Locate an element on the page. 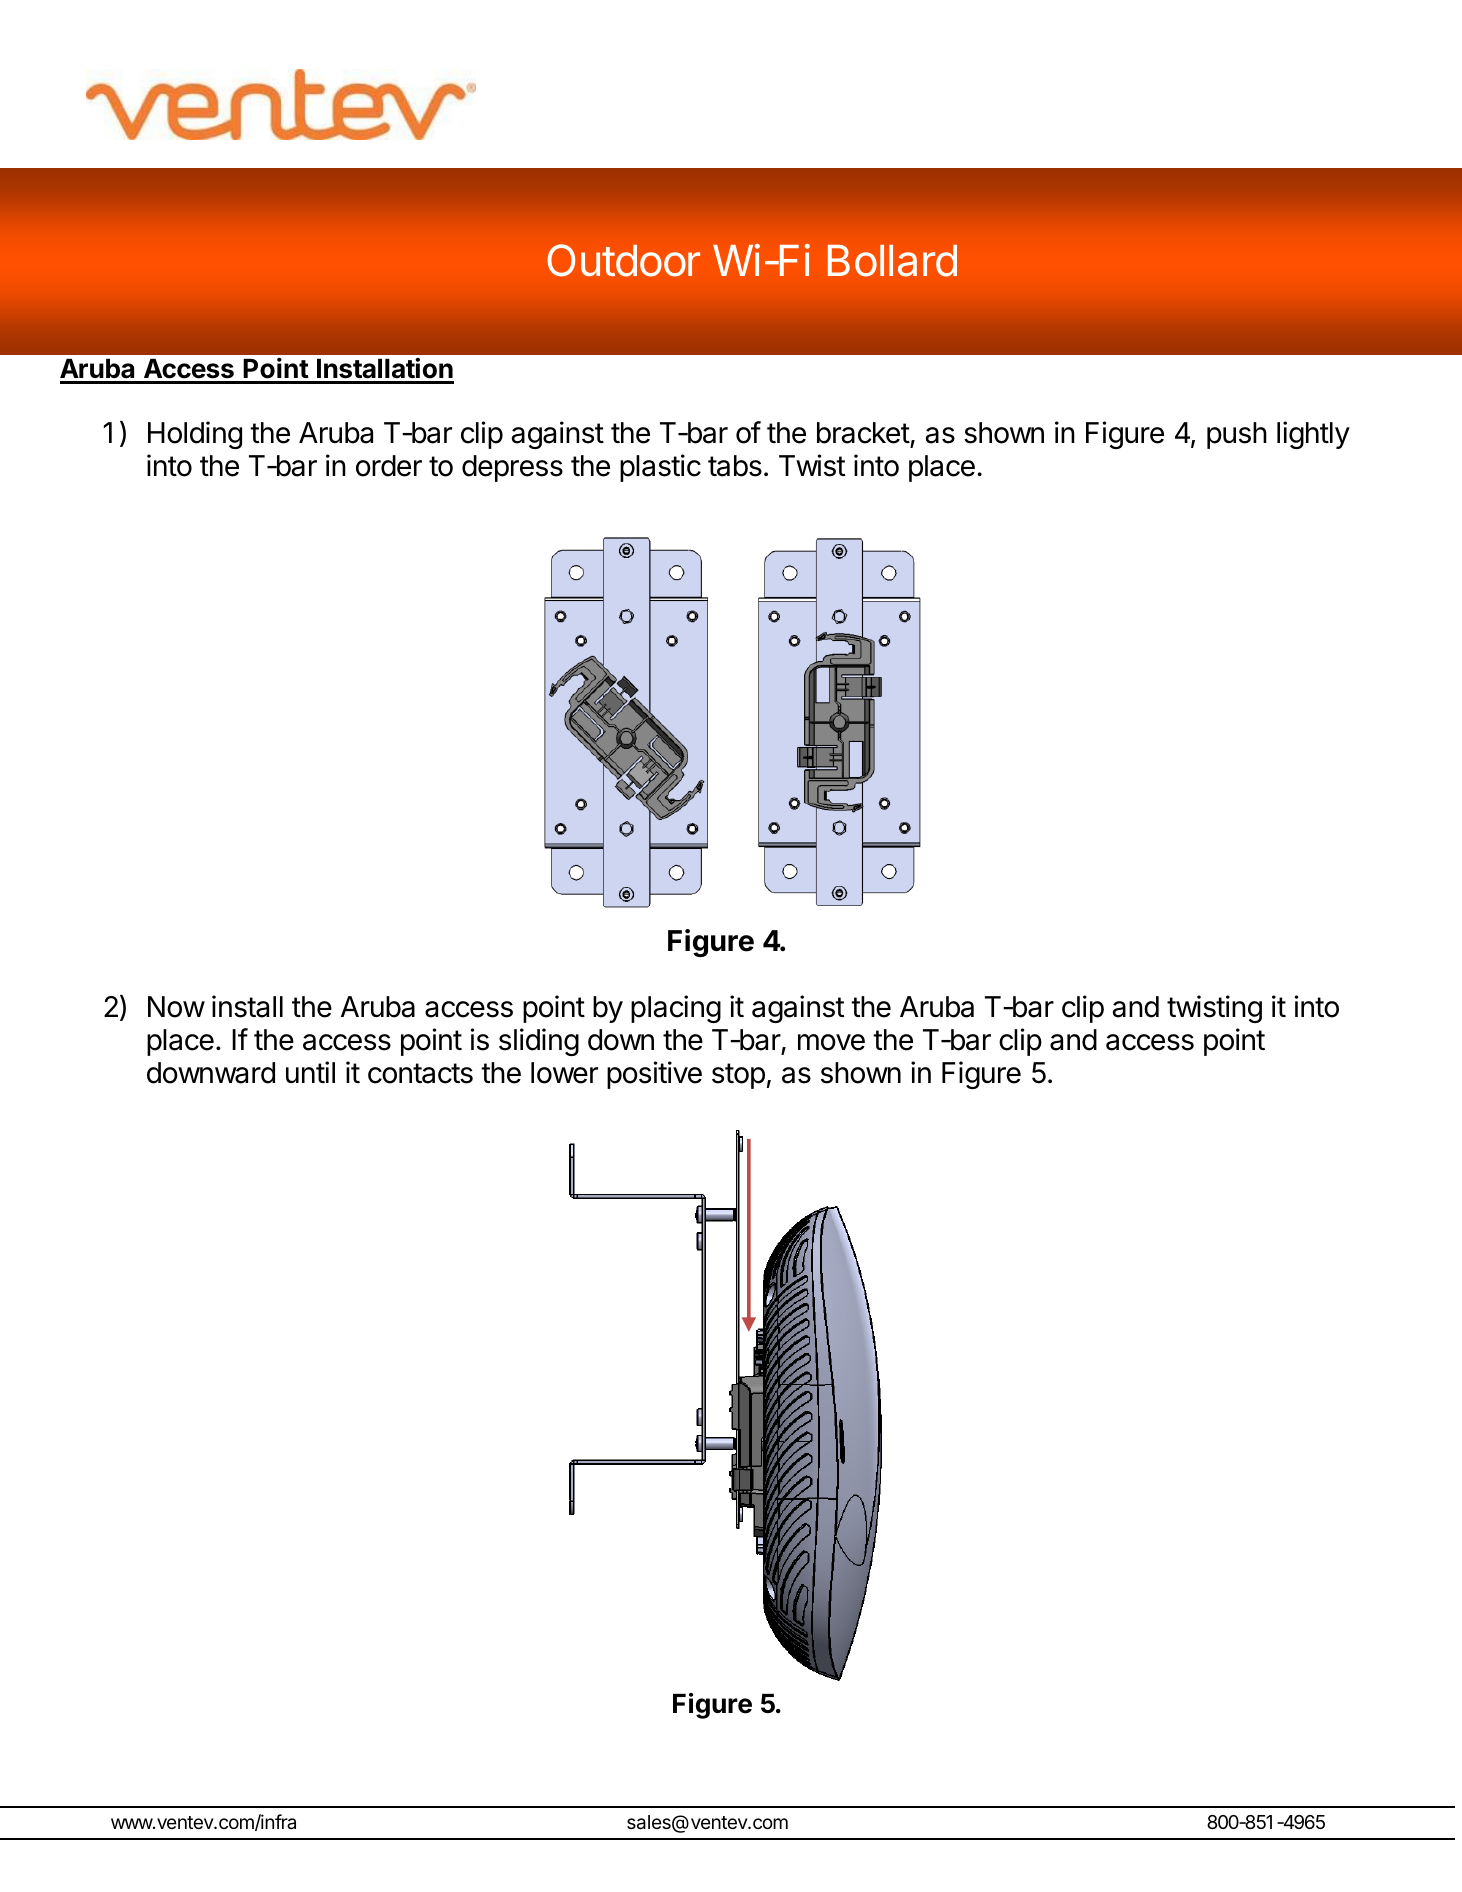 This image has width=1462, height=1892. stop is located at coordinates (738, 1076).
